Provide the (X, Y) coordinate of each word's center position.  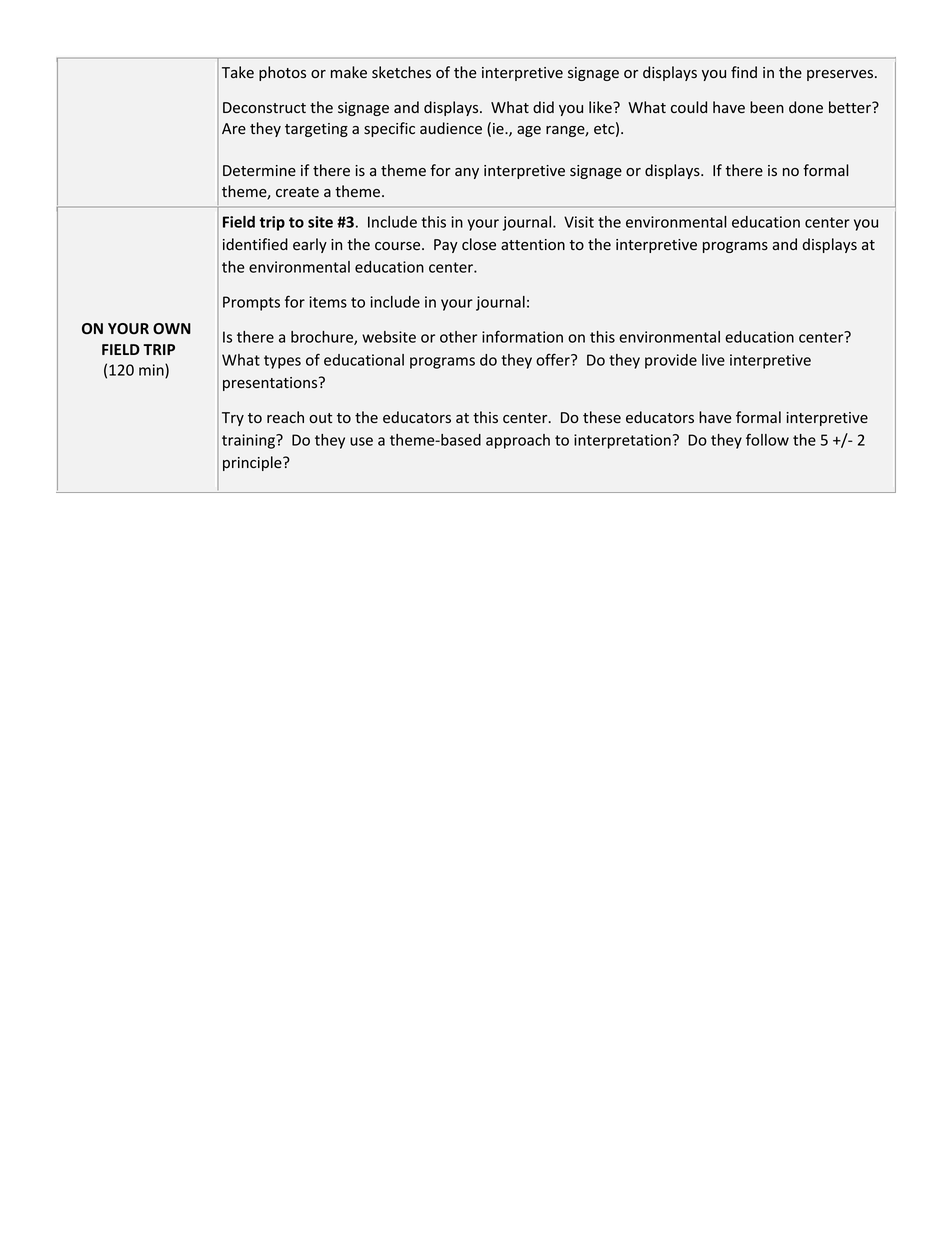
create (297, 192)
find (744, 72)
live (713, 360)
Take (238, 72)
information (522, 336)
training (249, 441)
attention (533, 244)
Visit (579, 222)
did (543, 107)
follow (767, 439)
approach (518, 441)
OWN (172, 328)
